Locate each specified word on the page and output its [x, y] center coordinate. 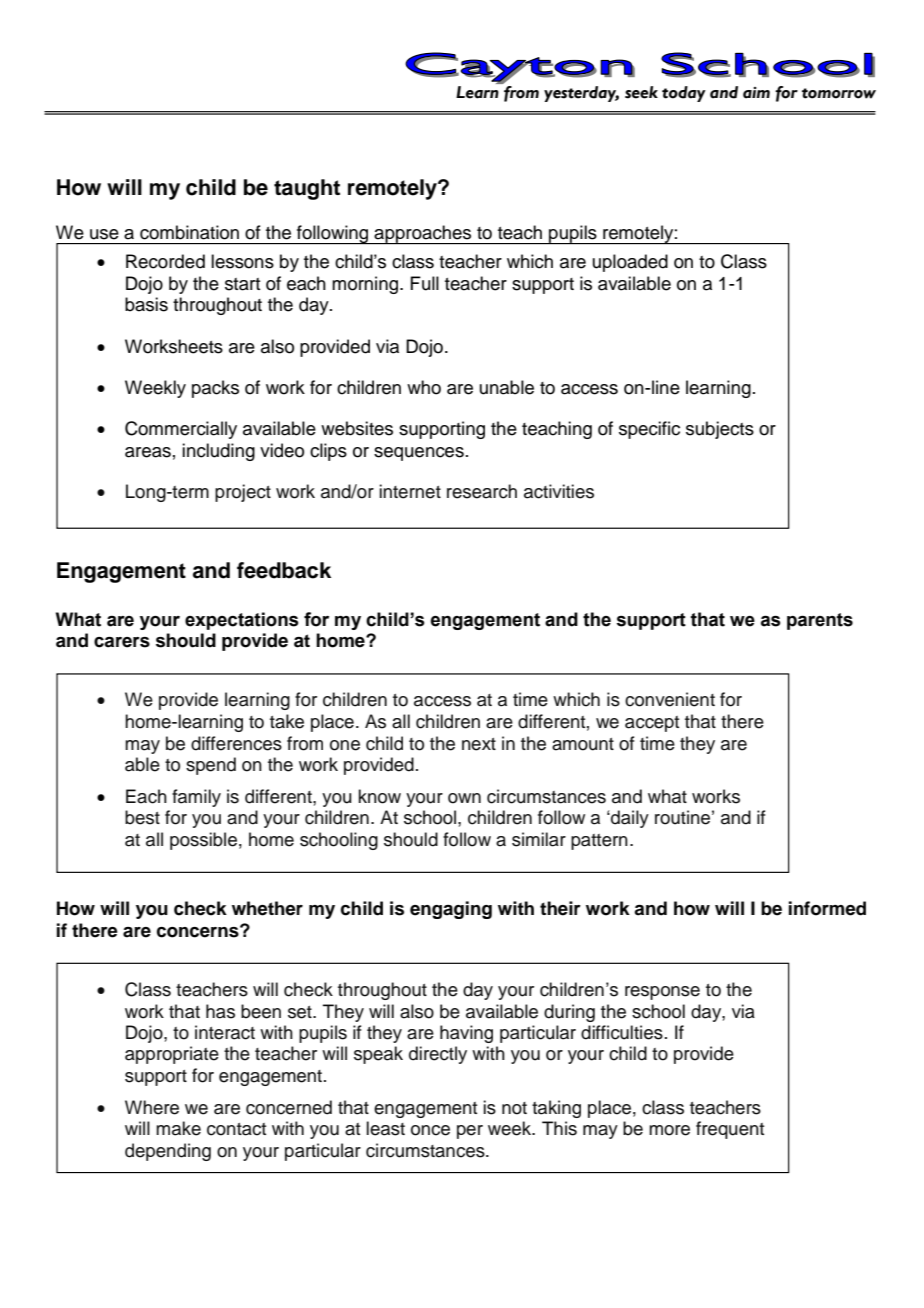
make [178, 1128]
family [196, 798]
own [464, 798]
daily [629, 819]
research [482, 491]
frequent [730, 1130]
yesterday [581, 94]
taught [307, 189]
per [470, 1132]
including [218, 452]
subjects [720, 430]
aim [756, 93]
